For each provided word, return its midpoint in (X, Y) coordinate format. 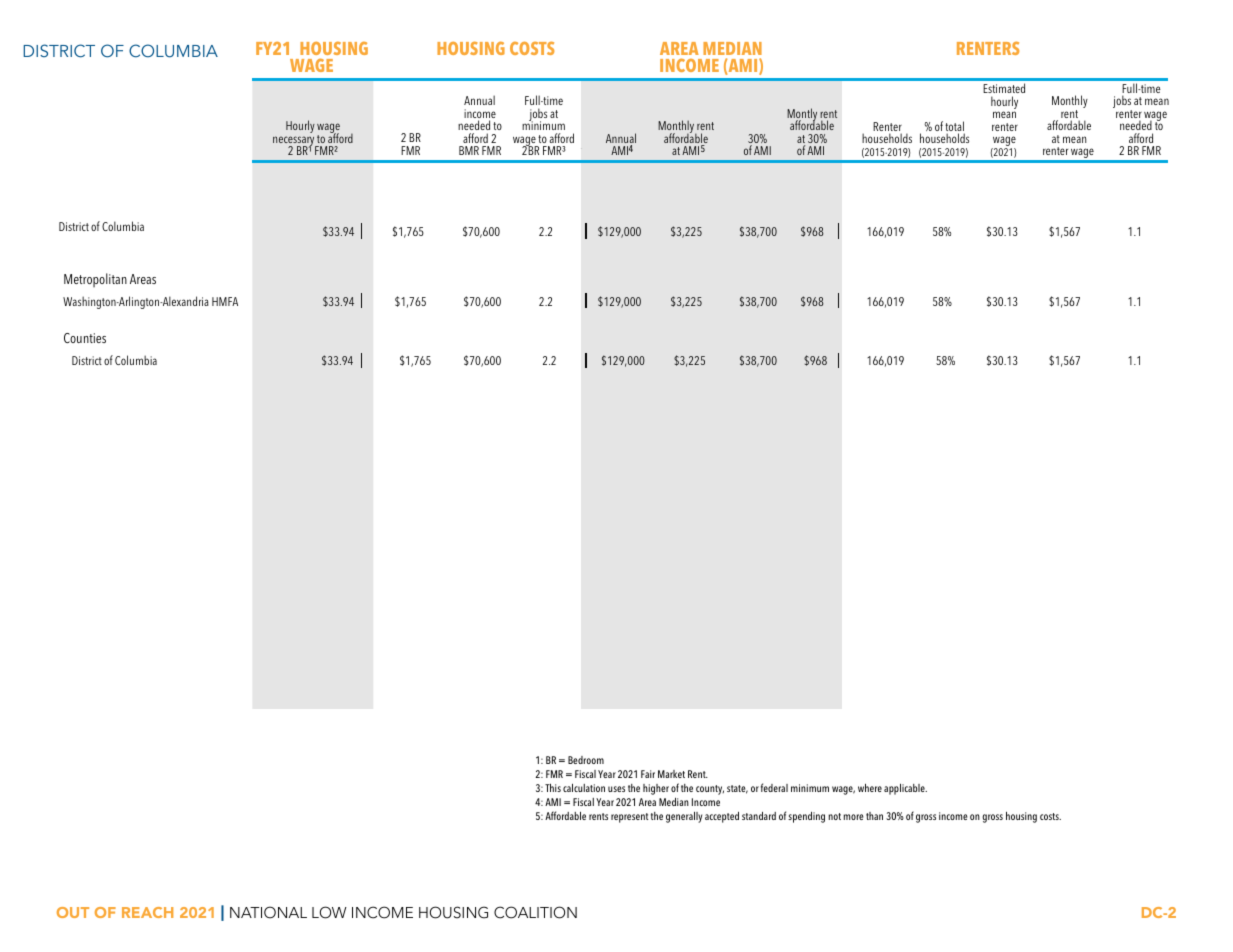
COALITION (535, 912)
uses (616, 789)
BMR (469, 150)
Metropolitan (95, 280)
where (870, 787)
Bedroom (586, 760)
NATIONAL (268, 912)
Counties (85, 338)
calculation (584, 787)
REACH (147, 912)
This (553, 787)
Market (671, 774)
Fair (648, 774)
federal (774, 787)
